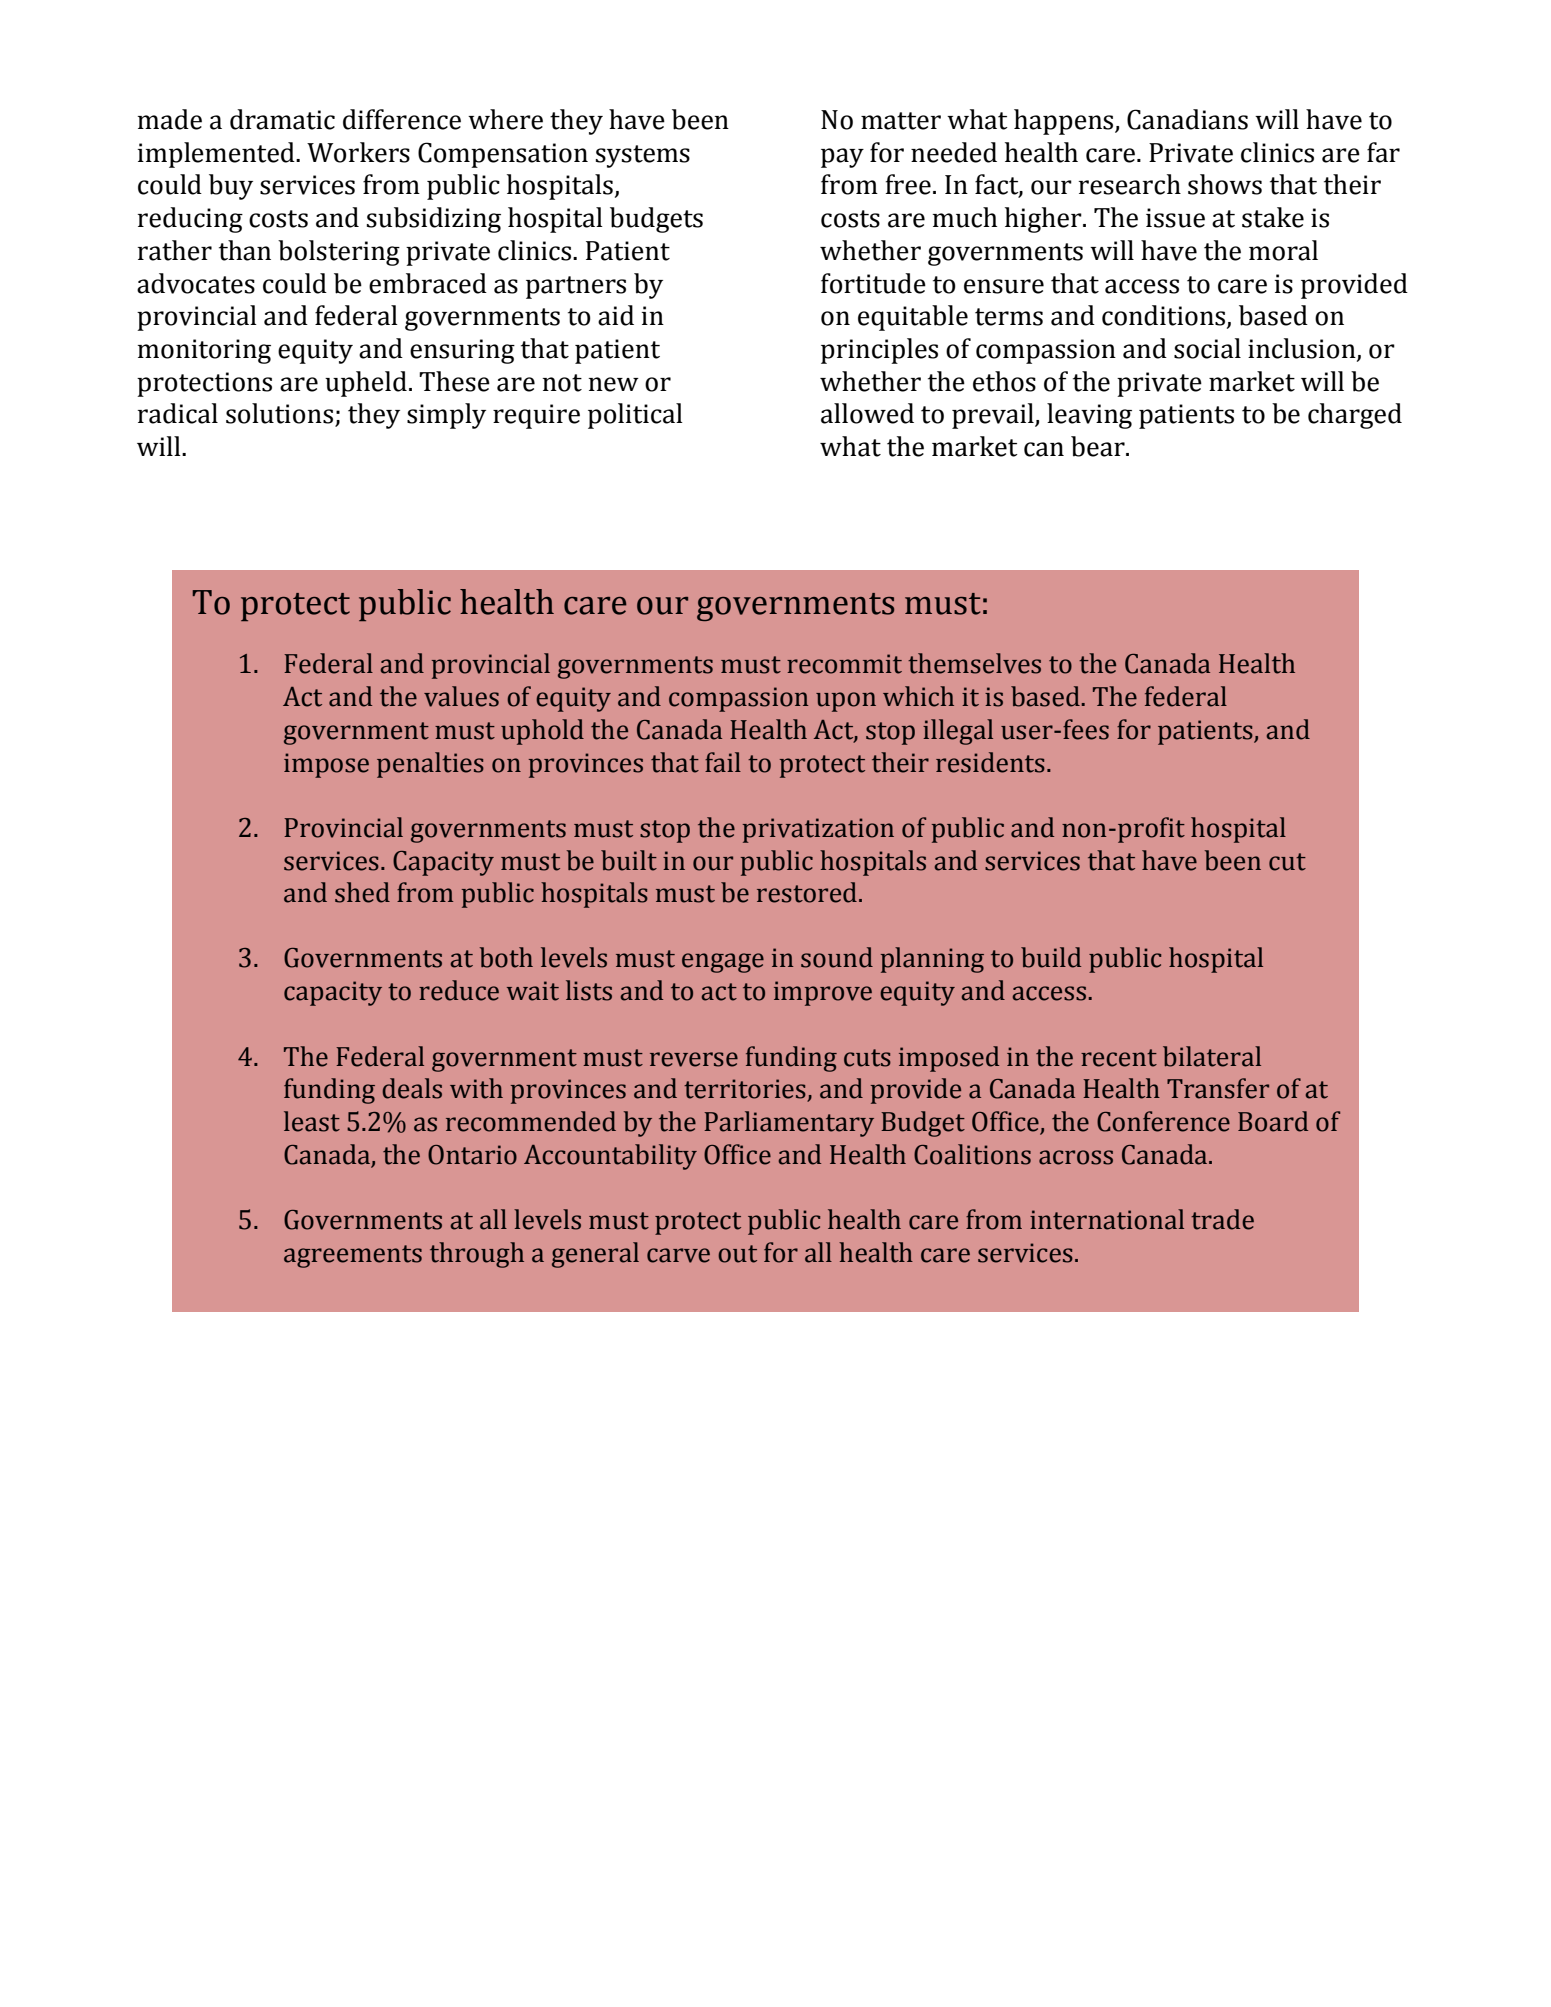 Image resolution: width=1551 pixels, height=2007 pixels. I want to click on out, so click(737, 1254).
